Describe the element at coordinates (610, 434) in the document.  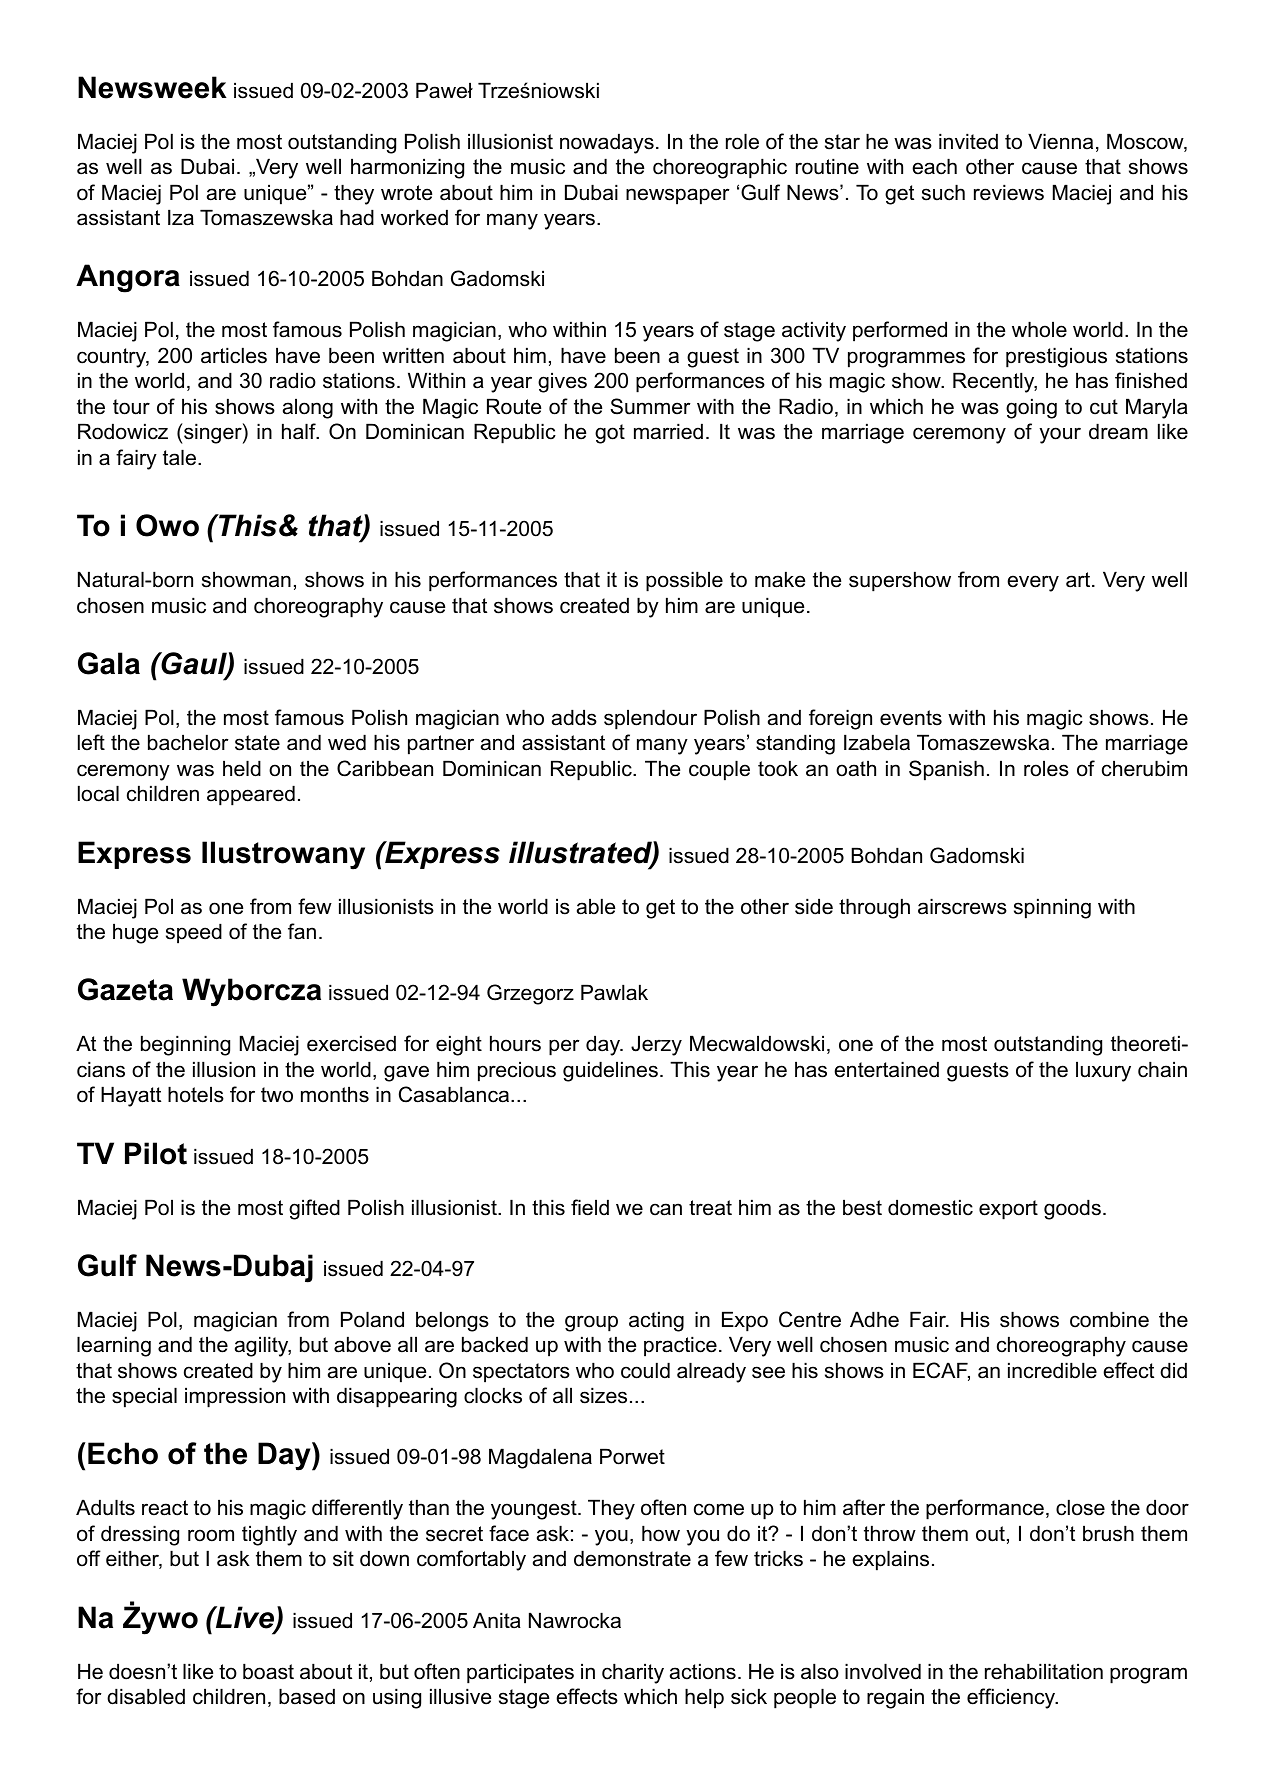
I see `got` at that location.
